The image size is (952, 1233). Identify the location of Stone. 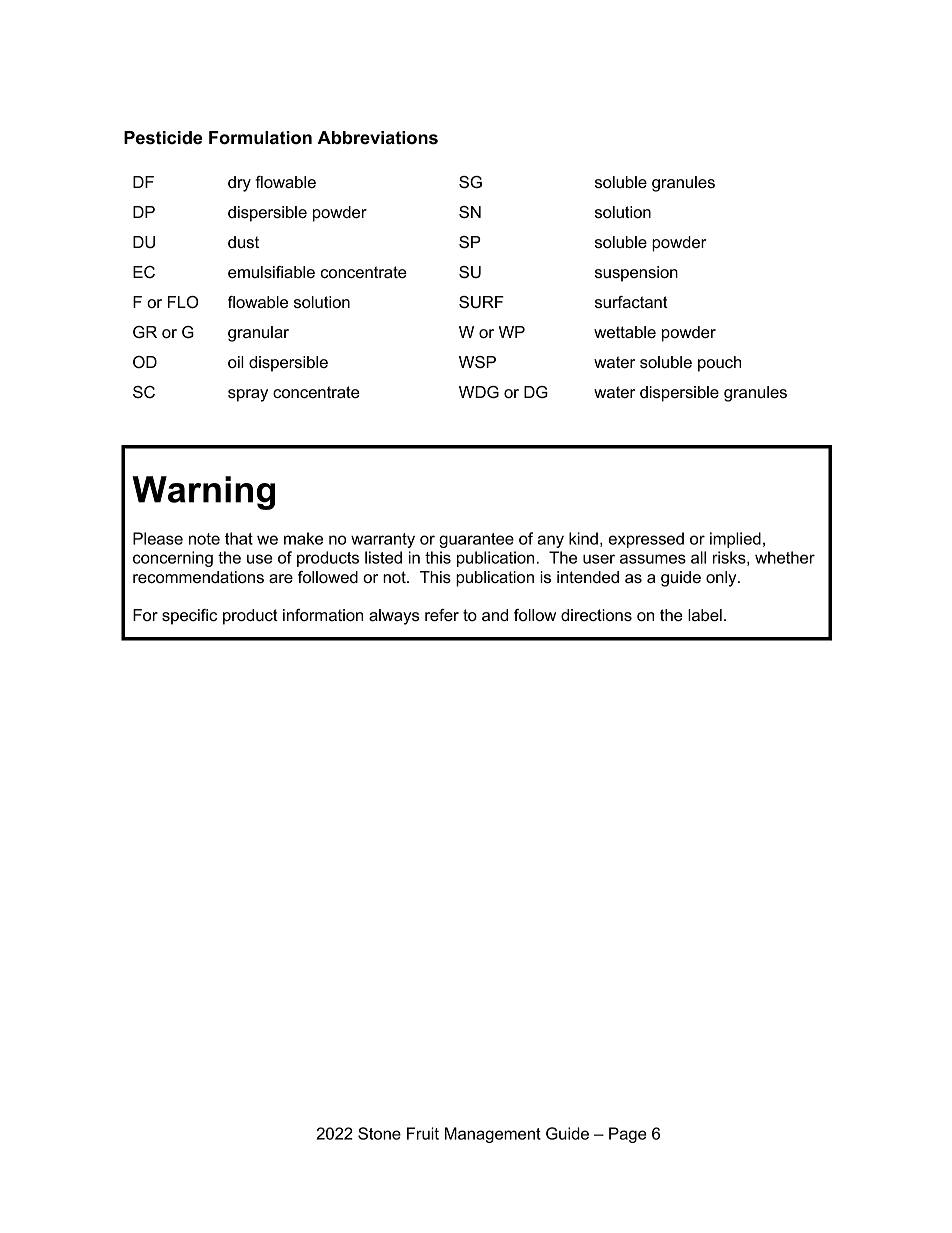
(379, 1133).
